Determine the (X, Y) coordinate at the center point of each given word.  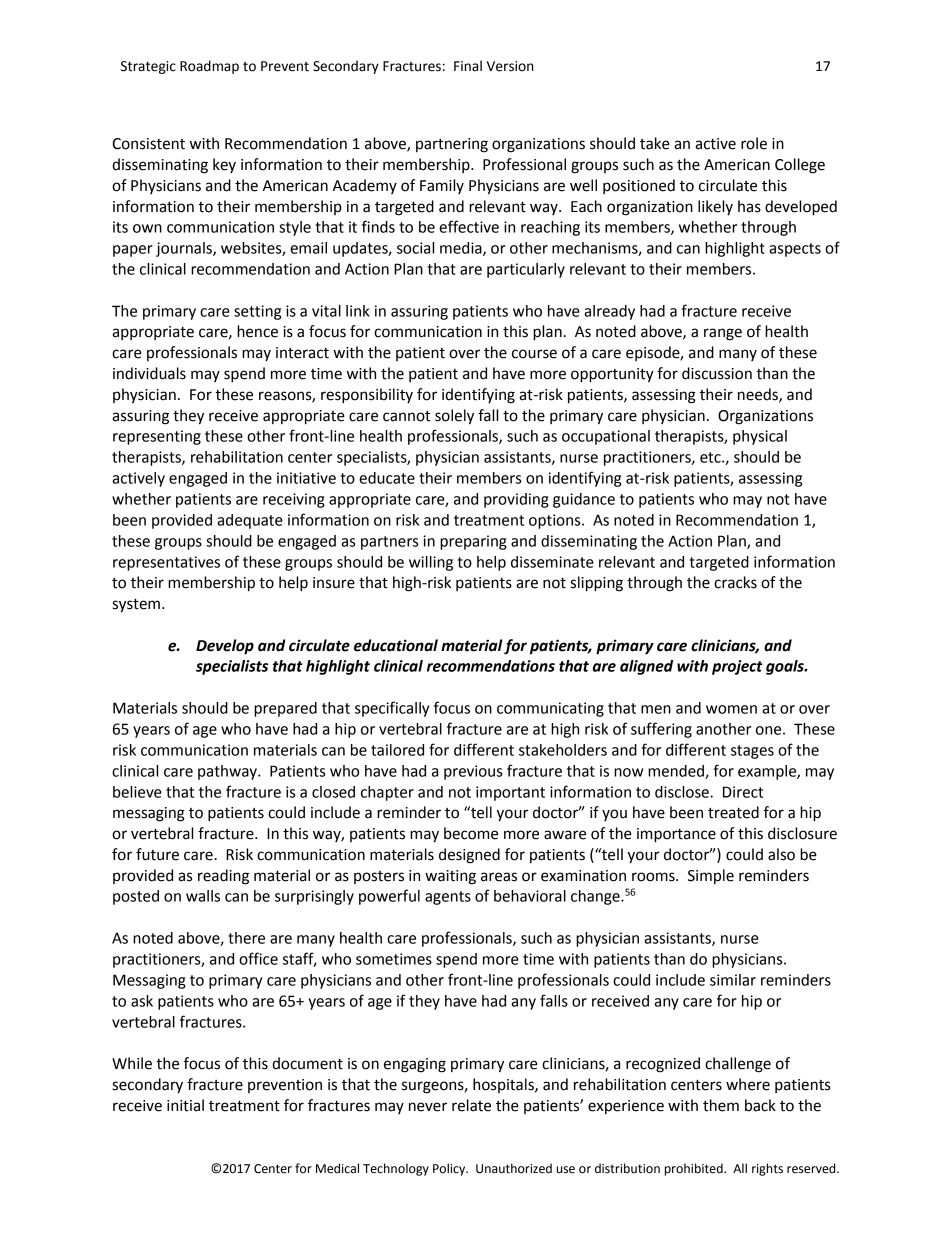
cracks (735, 582)
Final (468, 66)
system (136, 605)
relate (471, 1105)
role (754, 143)
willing (431, 563)
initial (185, 1105)
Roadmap (209, 67)
